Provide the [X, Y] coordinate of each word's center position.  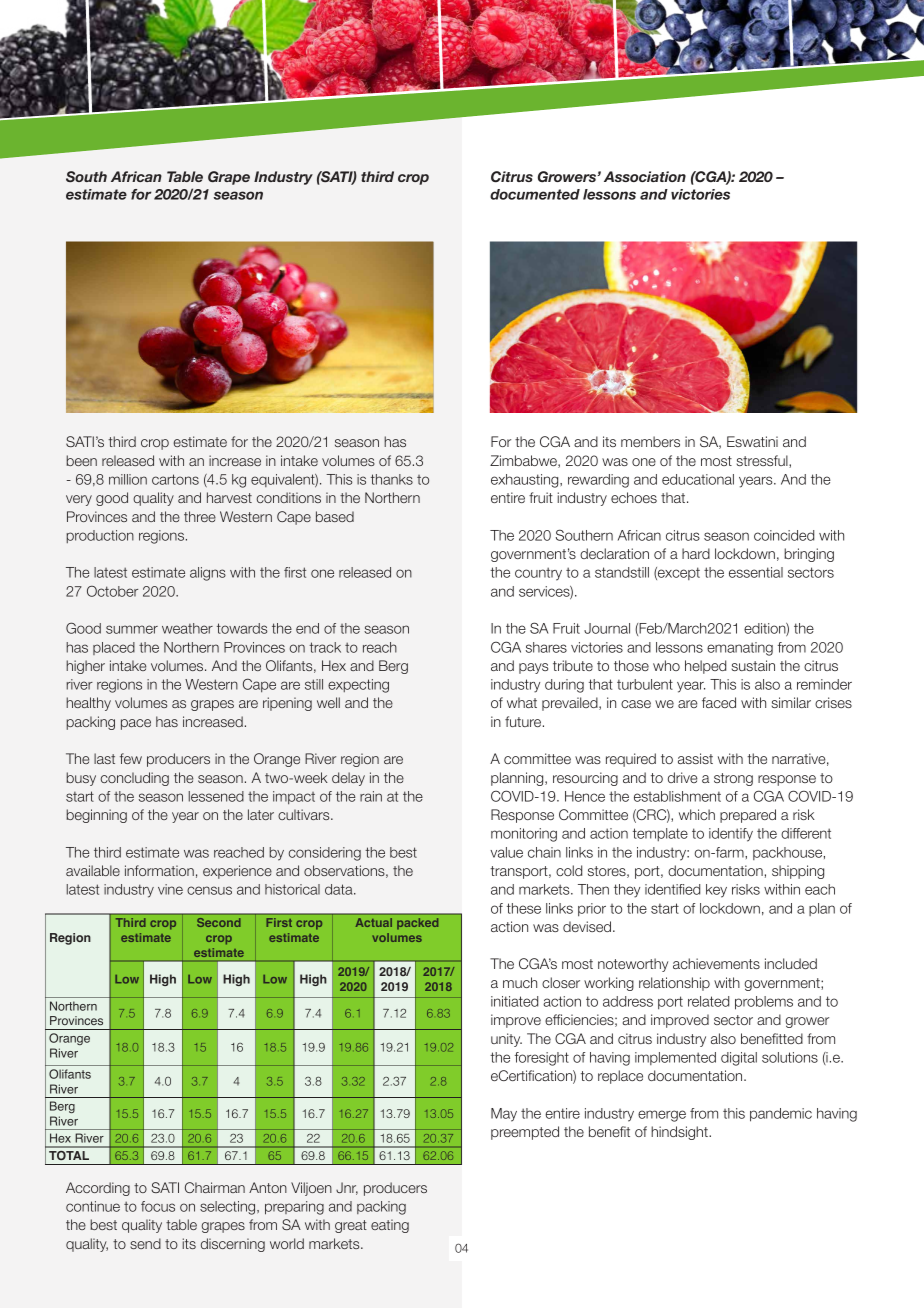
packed [417, 923]
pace [136, 724]
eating [390, 1226]
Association [645, 176]
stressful [763, 461]
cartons [175, 479]
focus [158, 1206]
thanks [392, 479]
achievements [716, 963]
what [522, 702]
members [650, 441]
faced [719, 702]
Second [219, 922]
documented [535, 194]
